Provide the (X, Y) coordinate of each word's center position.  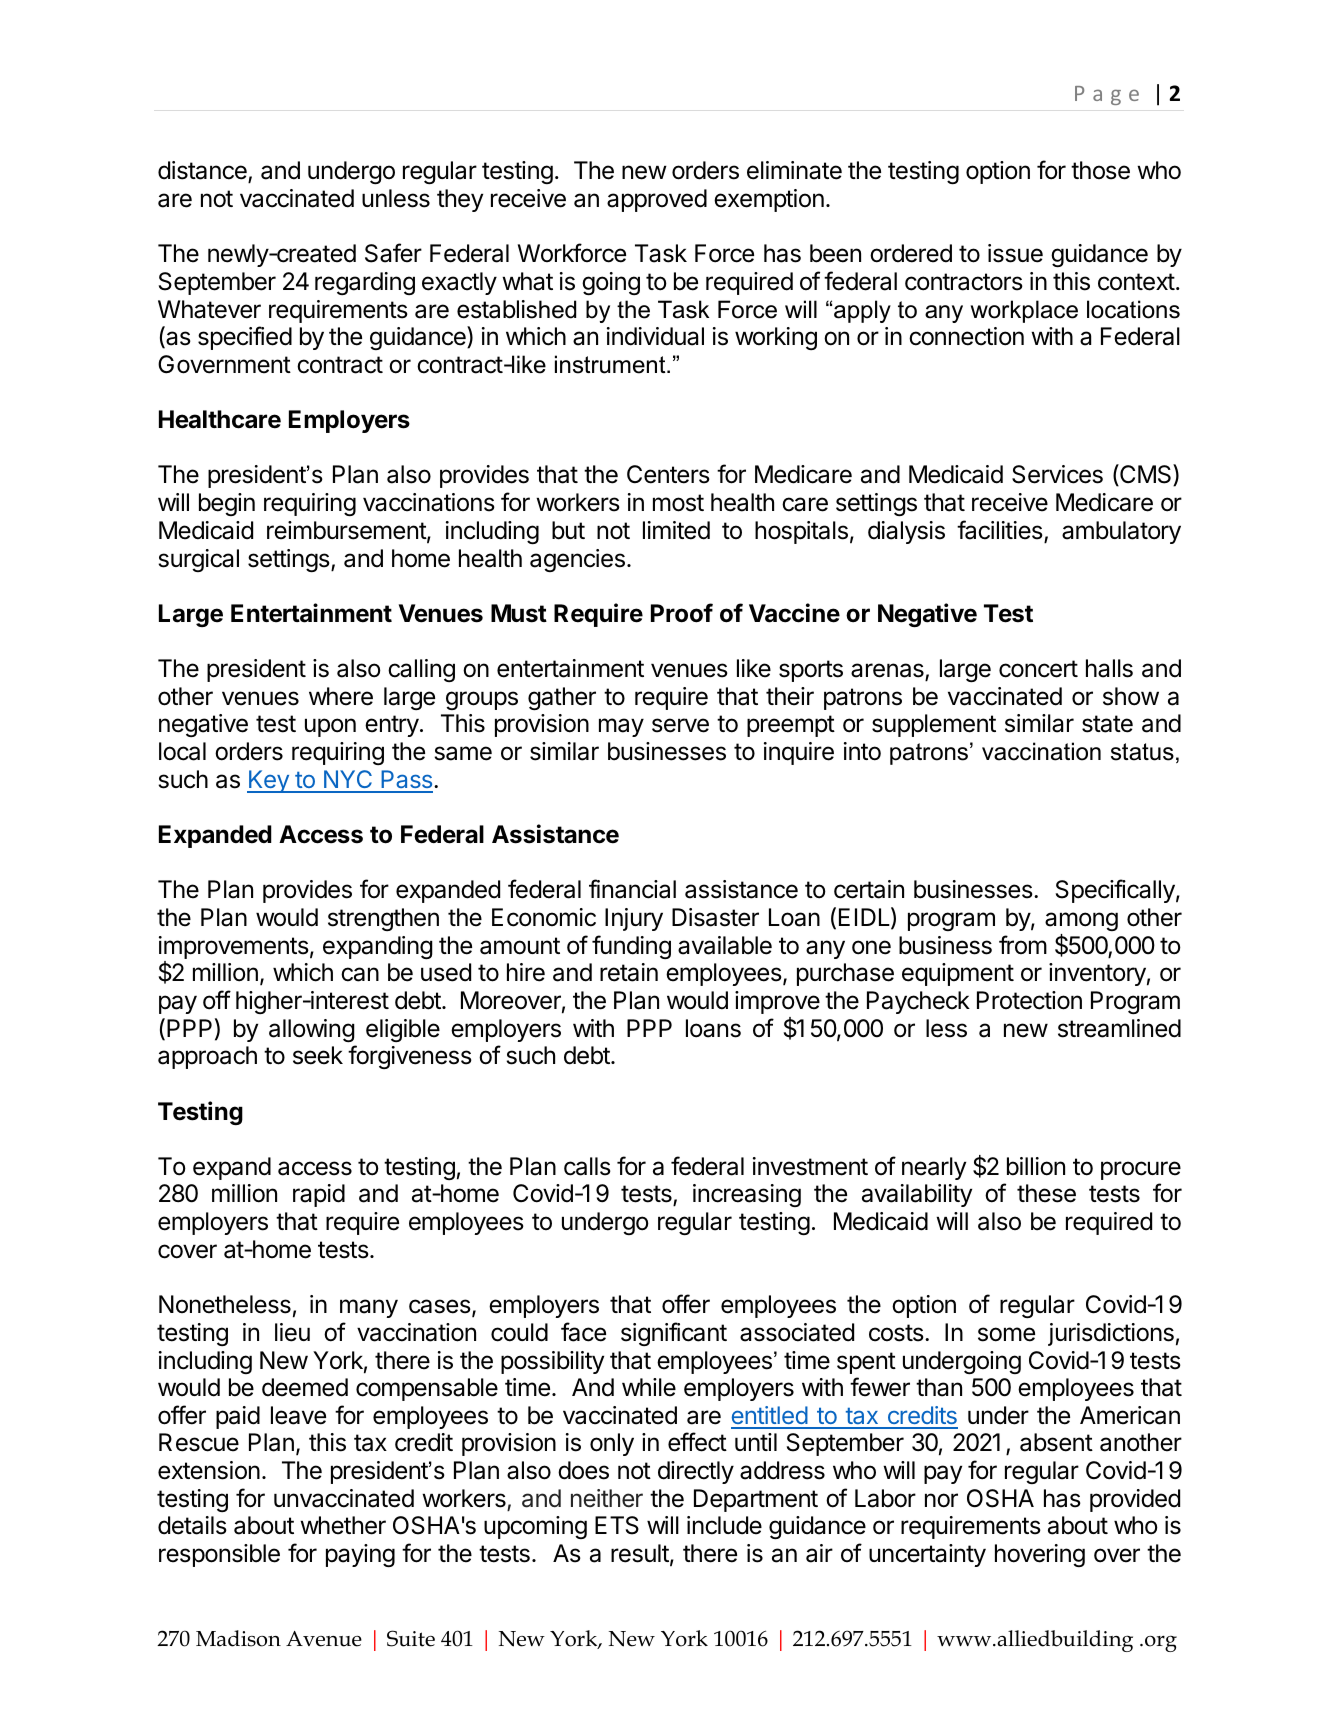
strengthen (383, 919)
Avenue (324, 1639)
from (1023, 944)
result (640, 1553)
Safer (393, 253)
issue (1015, 253)
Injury (634, 919)
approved (657, 200)
